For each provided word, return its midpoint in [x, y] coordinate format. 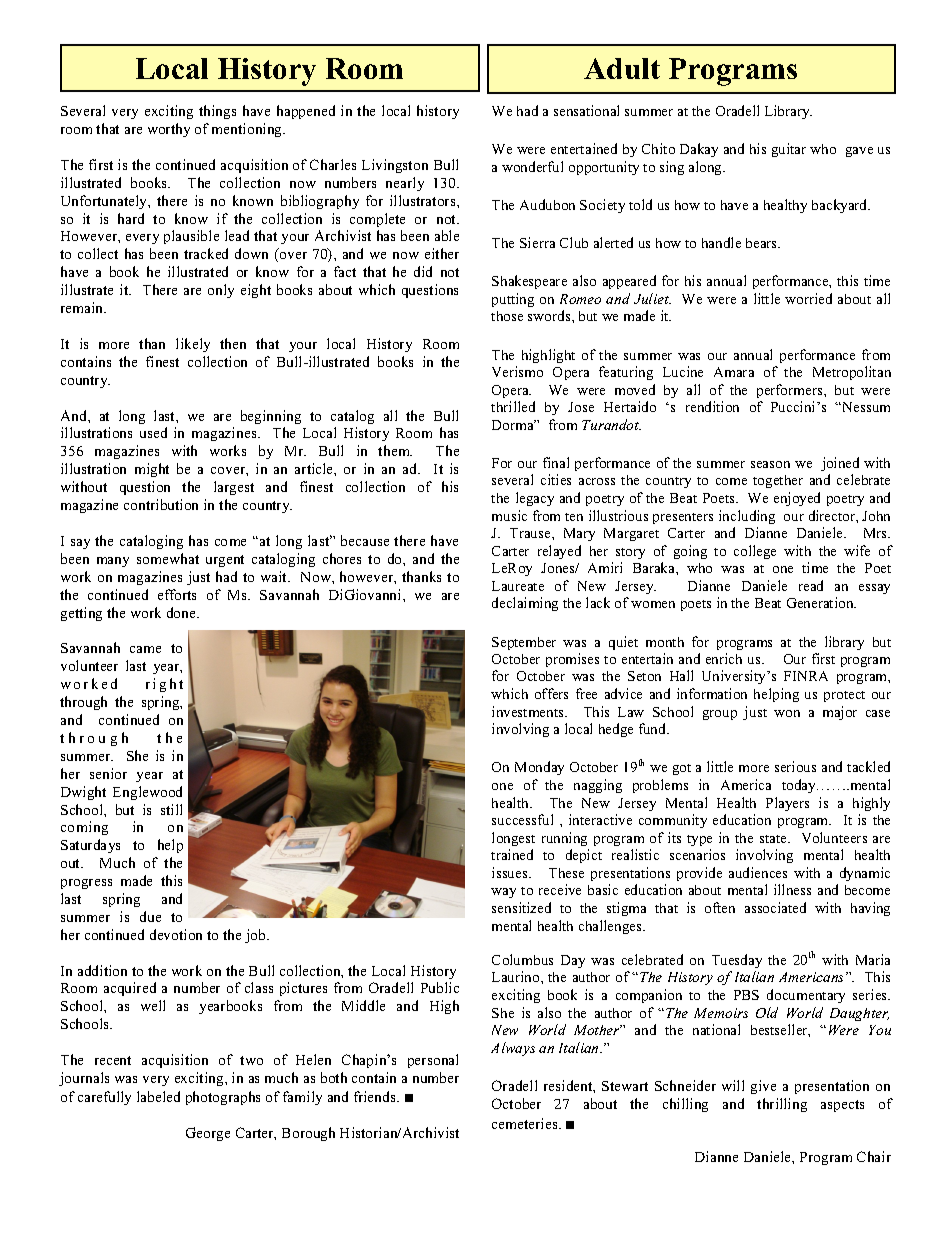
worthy [169, 130]
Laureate [518, 586]
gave [859, 152]
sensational [586, 110]
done [182, 612]
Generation [821, 602]
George [208, 1134]
